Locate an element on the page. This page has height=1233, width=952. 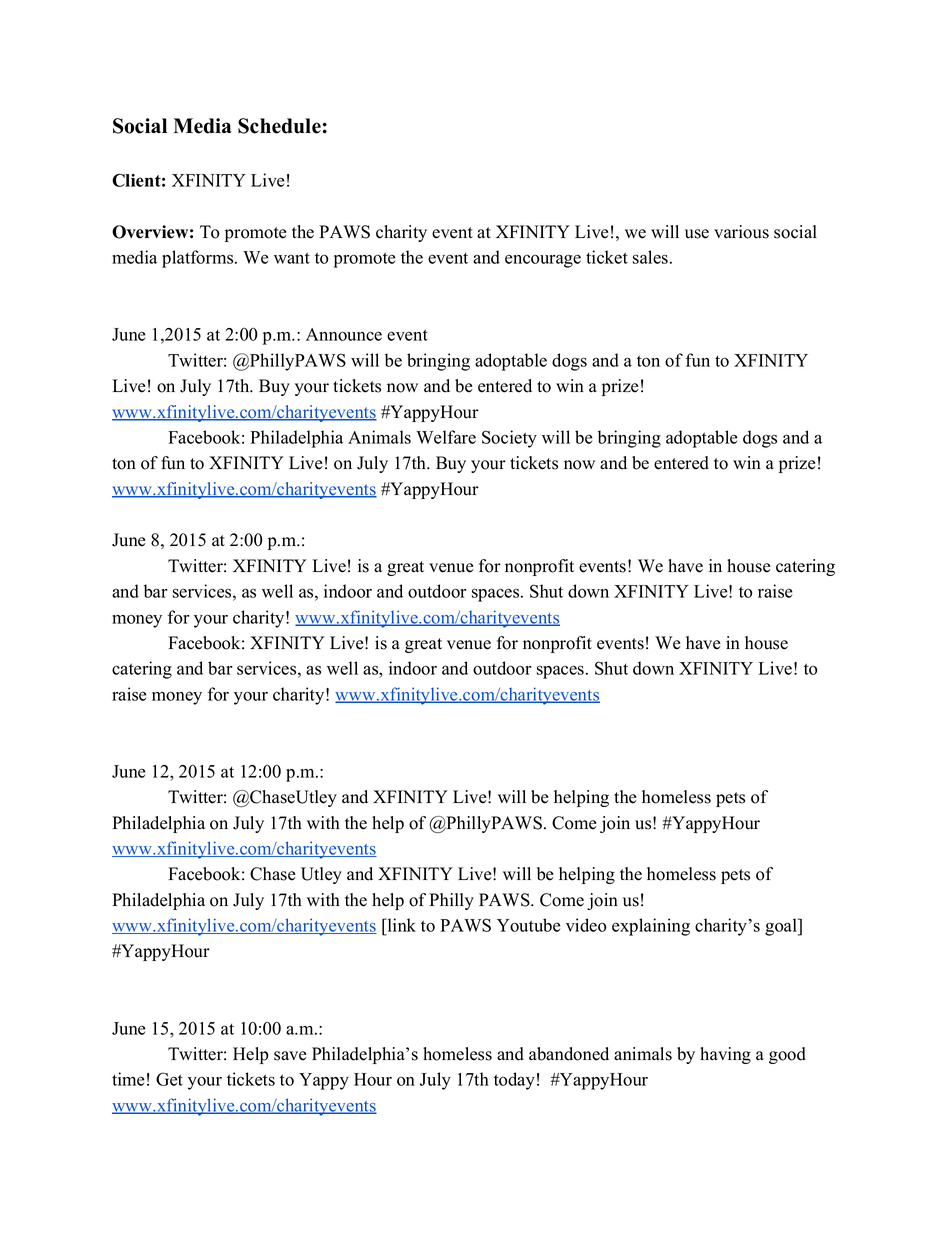
platforms is located at coordinates (199, 259).
